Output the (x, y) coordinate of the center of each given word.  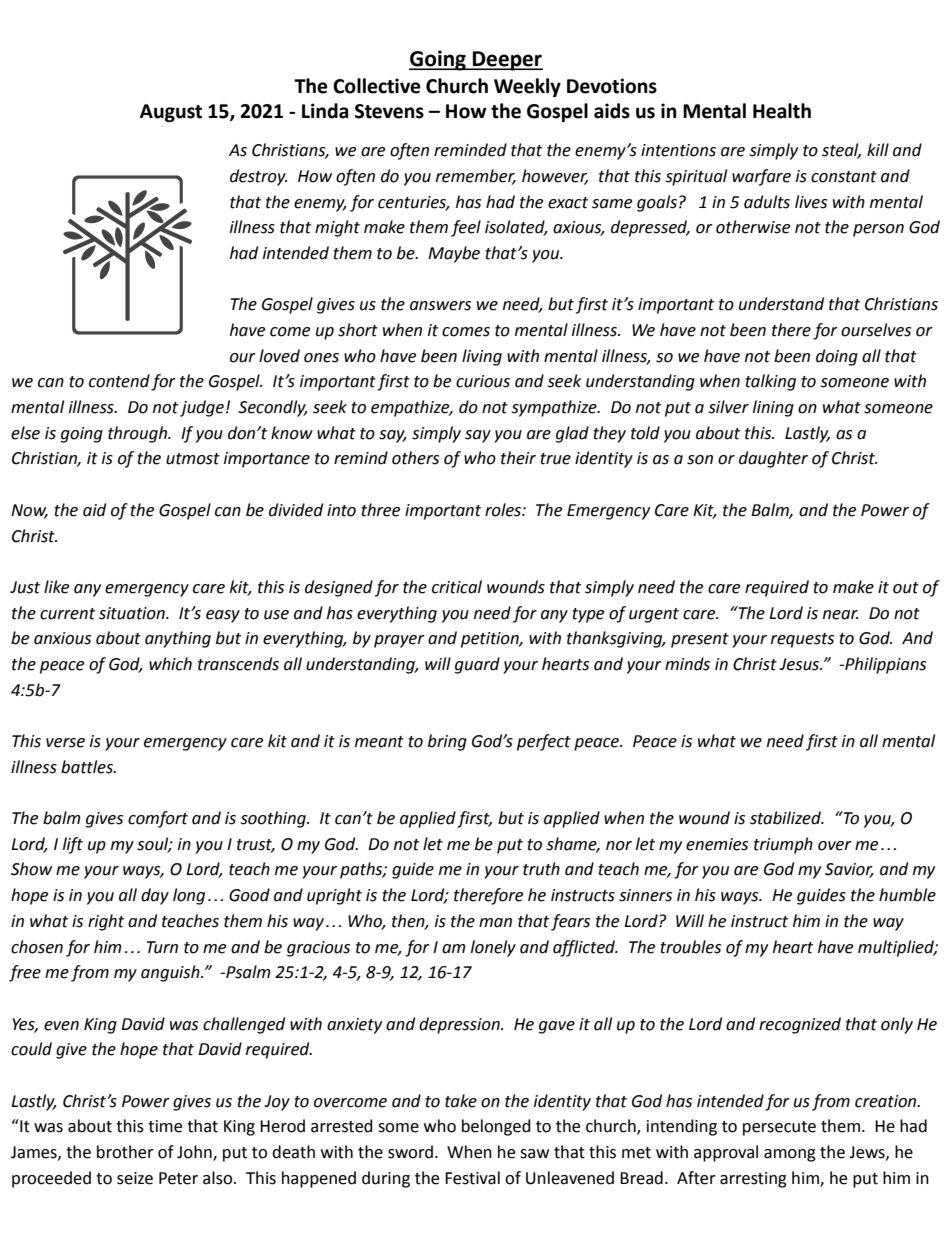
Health (782, 111)
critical (457, 587)
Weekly (527, 87)
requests (802, 640)
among (790, 1155)
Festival (472, 1178)
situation (133, 613)
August (171, 113)
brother (125, 1152)
